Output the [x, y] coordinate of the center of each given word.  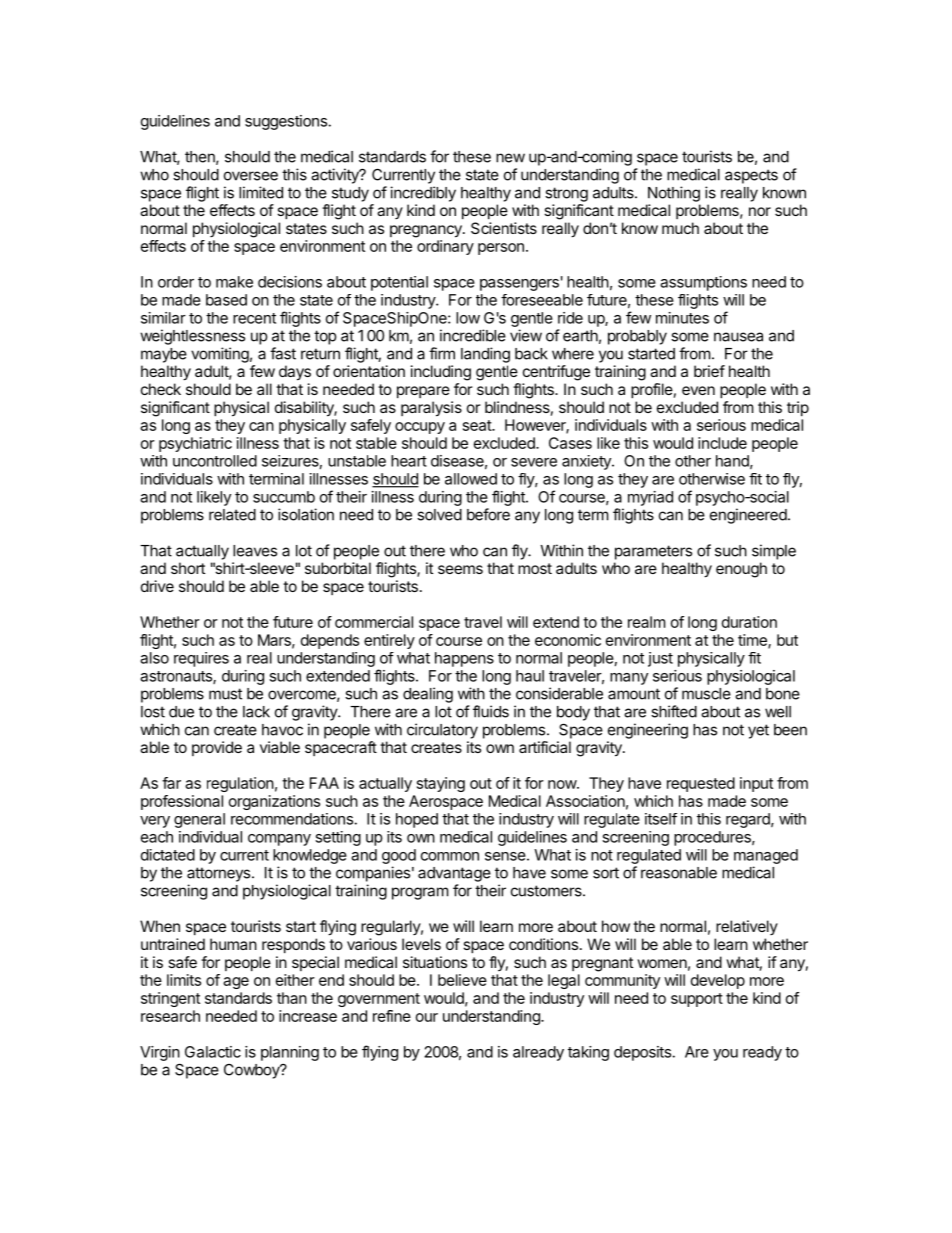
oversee [251, 176]
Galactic [213, 1052]
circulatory [442, 731]
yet [758, 731]
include [722, 443]
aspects [751, 176]
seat [478, 425]
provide [217, 748]
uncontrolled [215, 461]
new [510, 158]
